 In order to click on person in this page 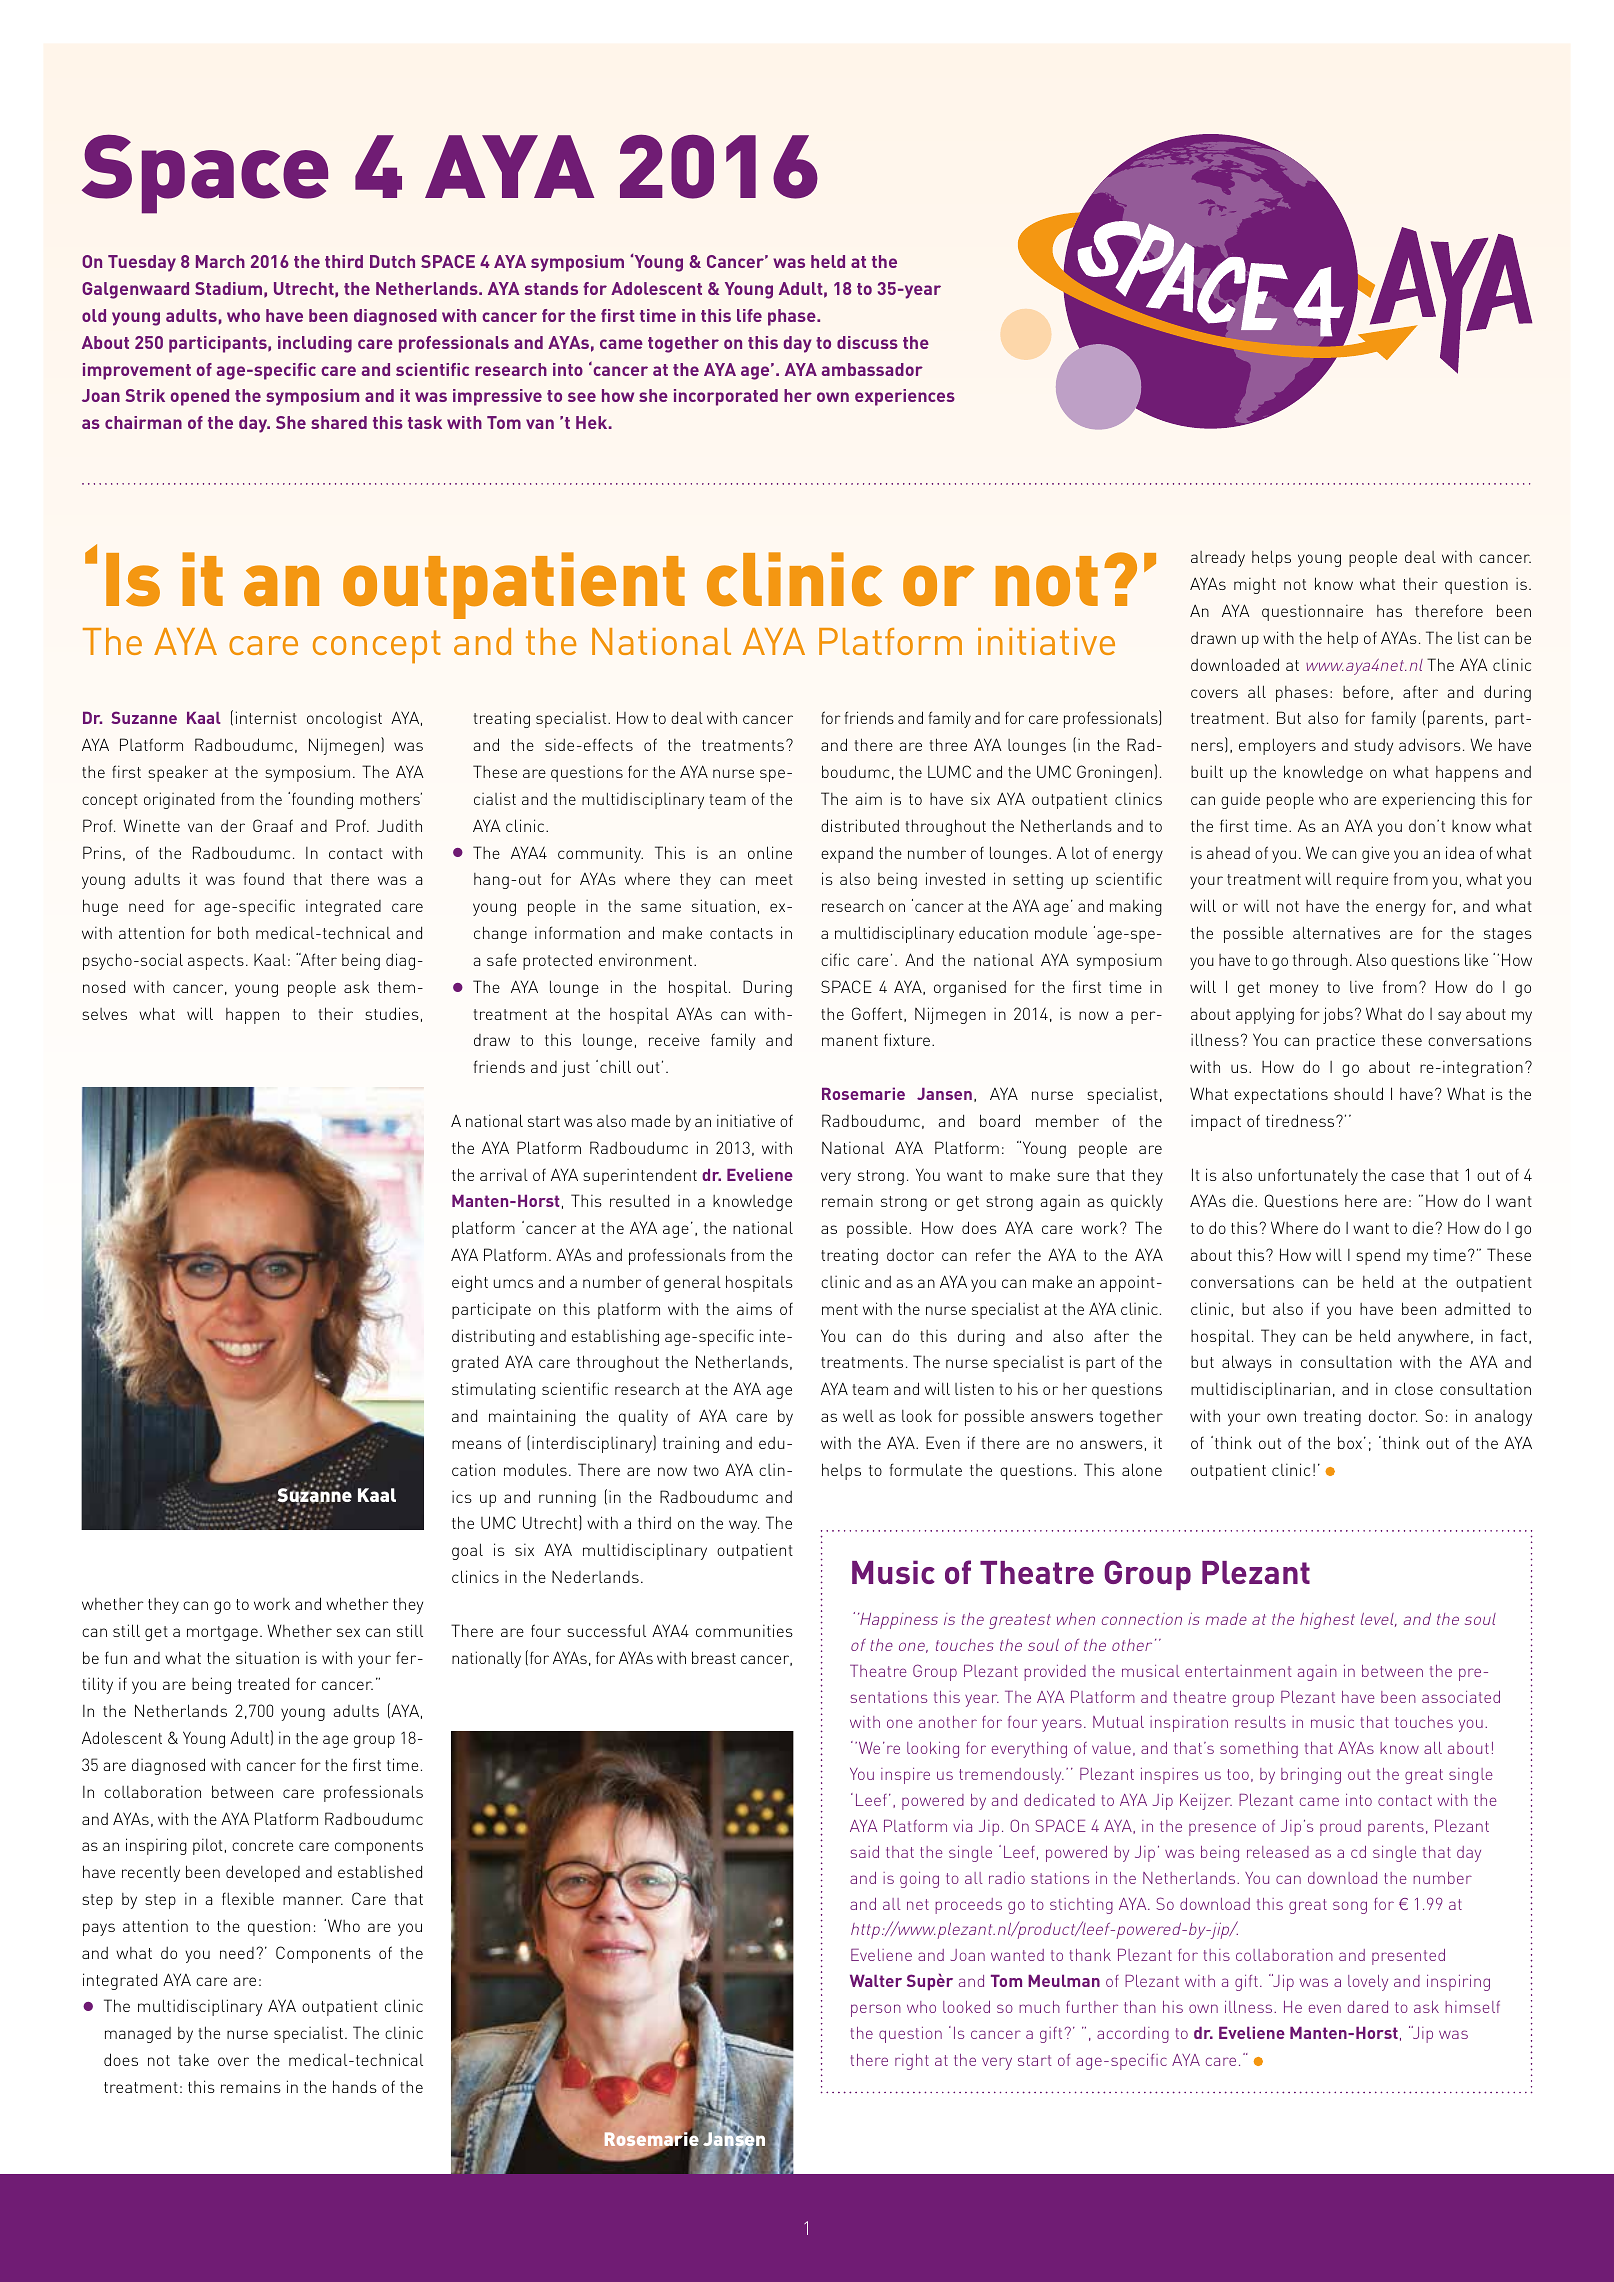, I will do `click(876, 2010)`.
